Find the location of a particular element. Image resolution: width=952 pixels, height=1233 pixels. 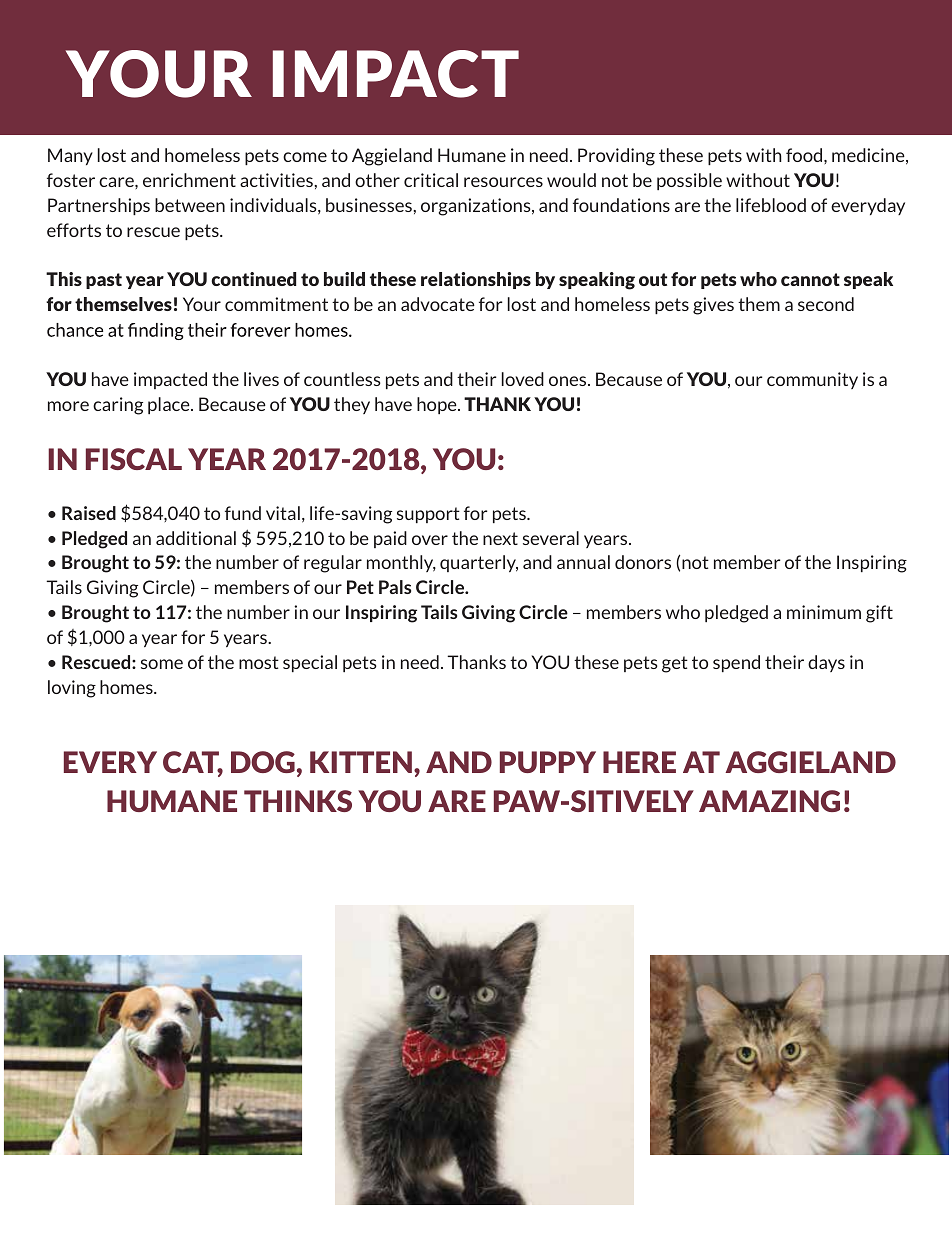

second is located at coordinates (826, 304).
